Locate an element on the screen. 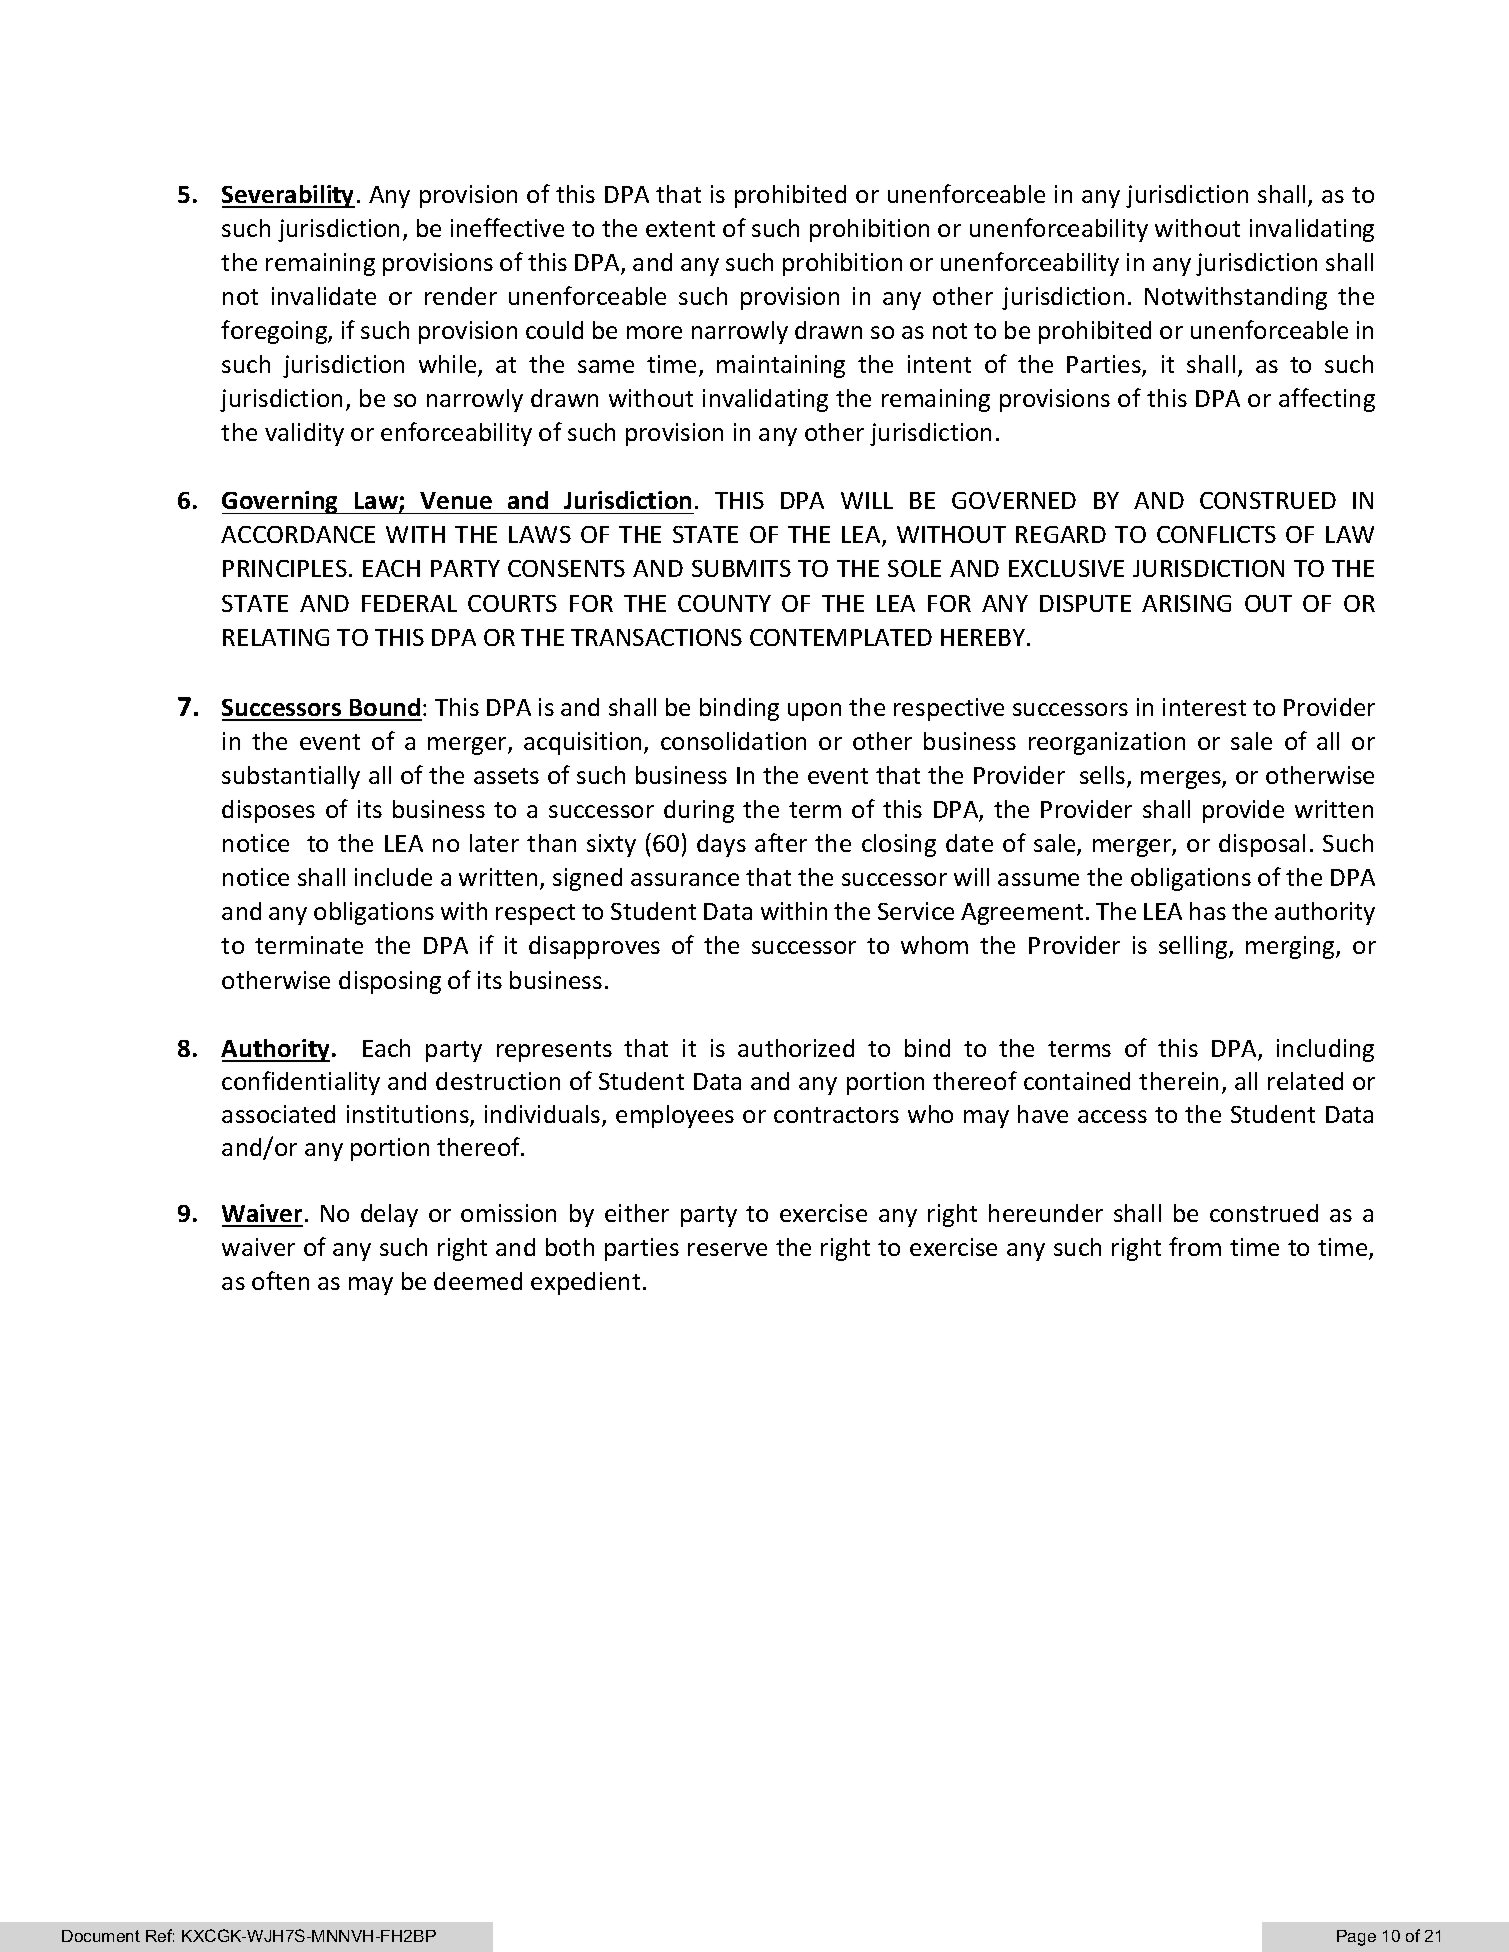 This screenshot has height=1952, width=1509. disposes is located at coordinates (268, 811).
